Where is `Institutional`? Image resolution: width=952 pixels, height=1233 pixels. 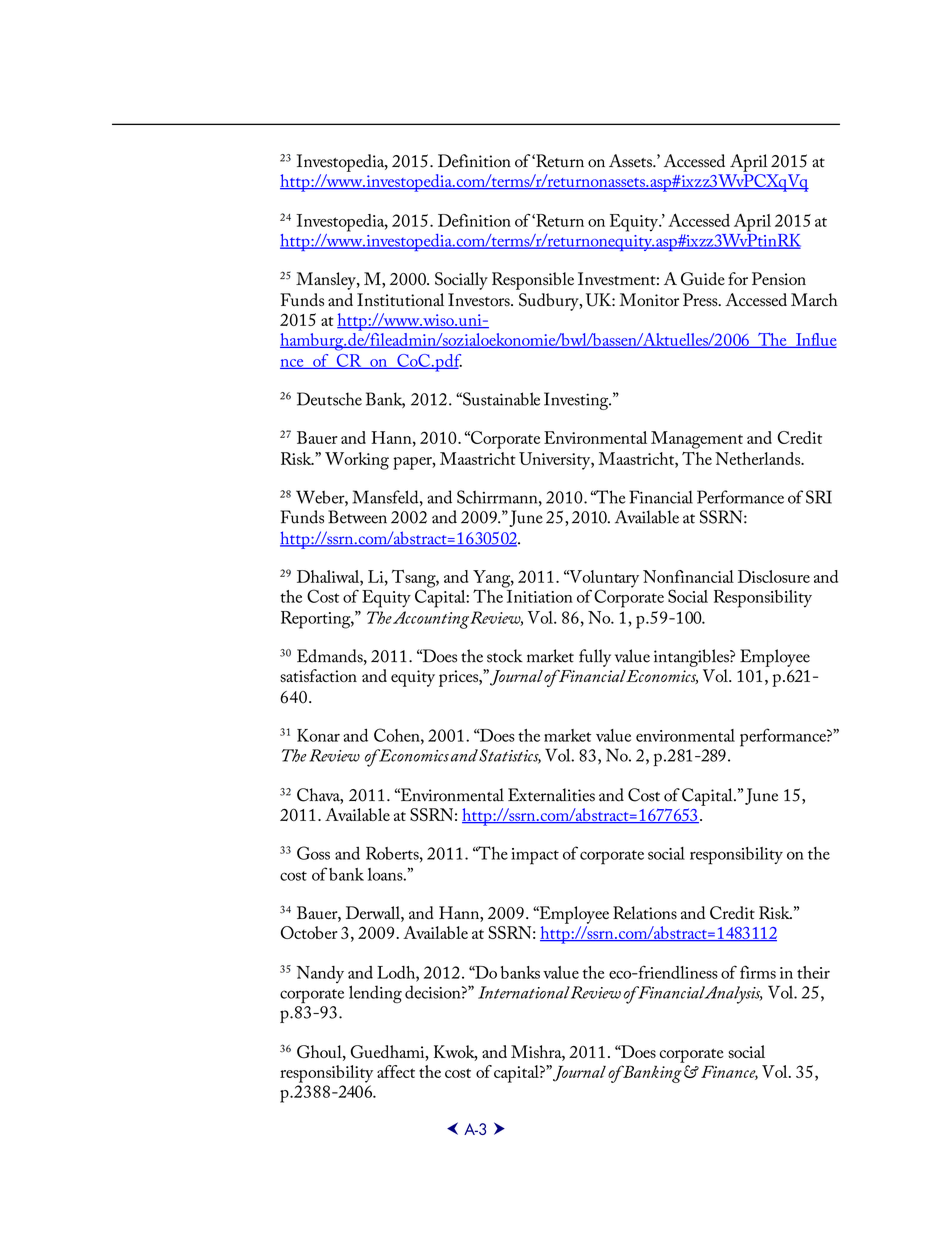
Institutional is located at coordinates (400, 300).
